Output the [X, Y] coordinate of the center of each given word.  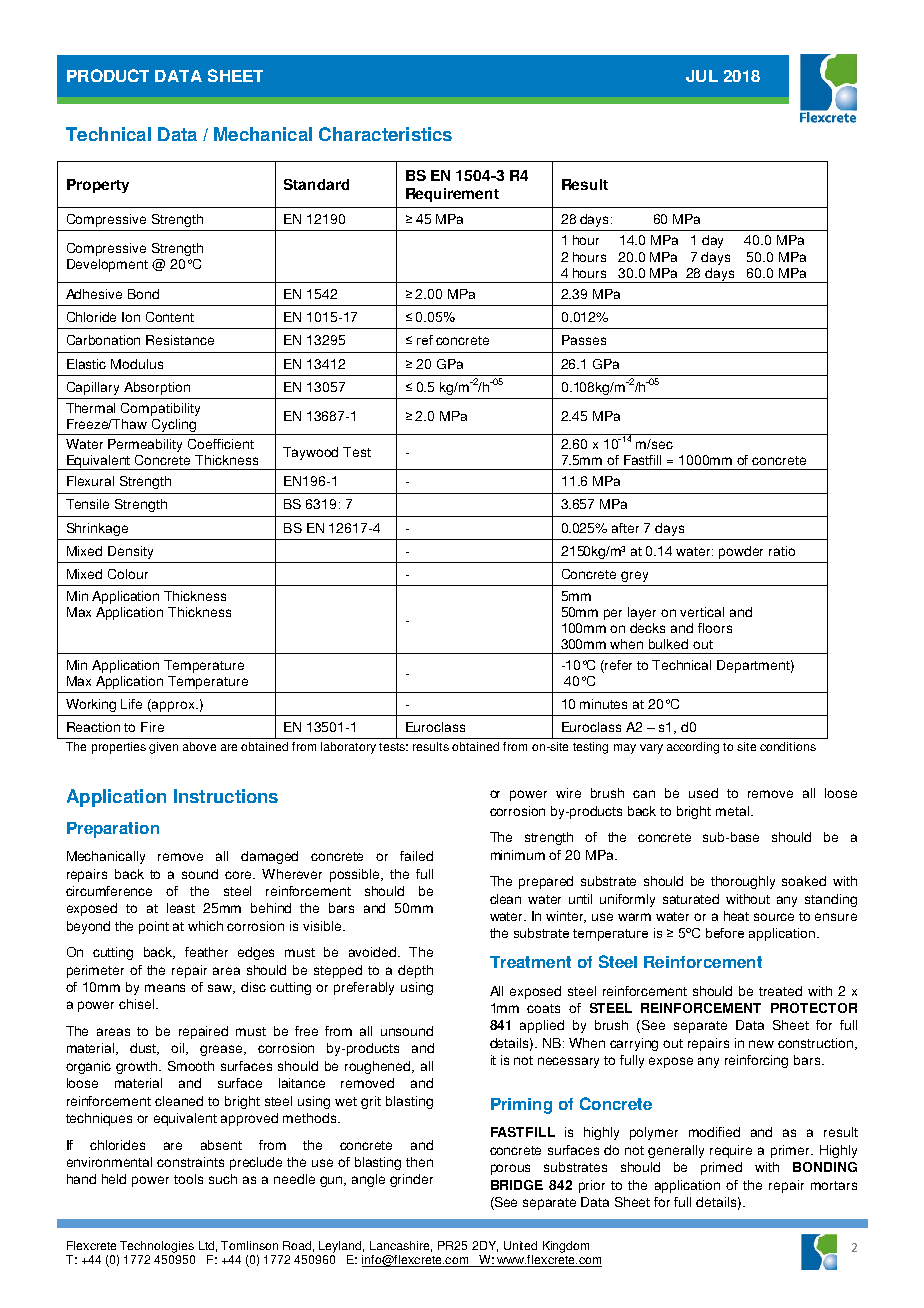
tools [188, 1179]
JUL [702, 76]
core [240, 875]
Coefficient [221, 444]
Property [98, 186]
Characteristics [385, 134]
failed [416, 856]
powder [741, 552]
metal [732, 811]
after [625, 528]
